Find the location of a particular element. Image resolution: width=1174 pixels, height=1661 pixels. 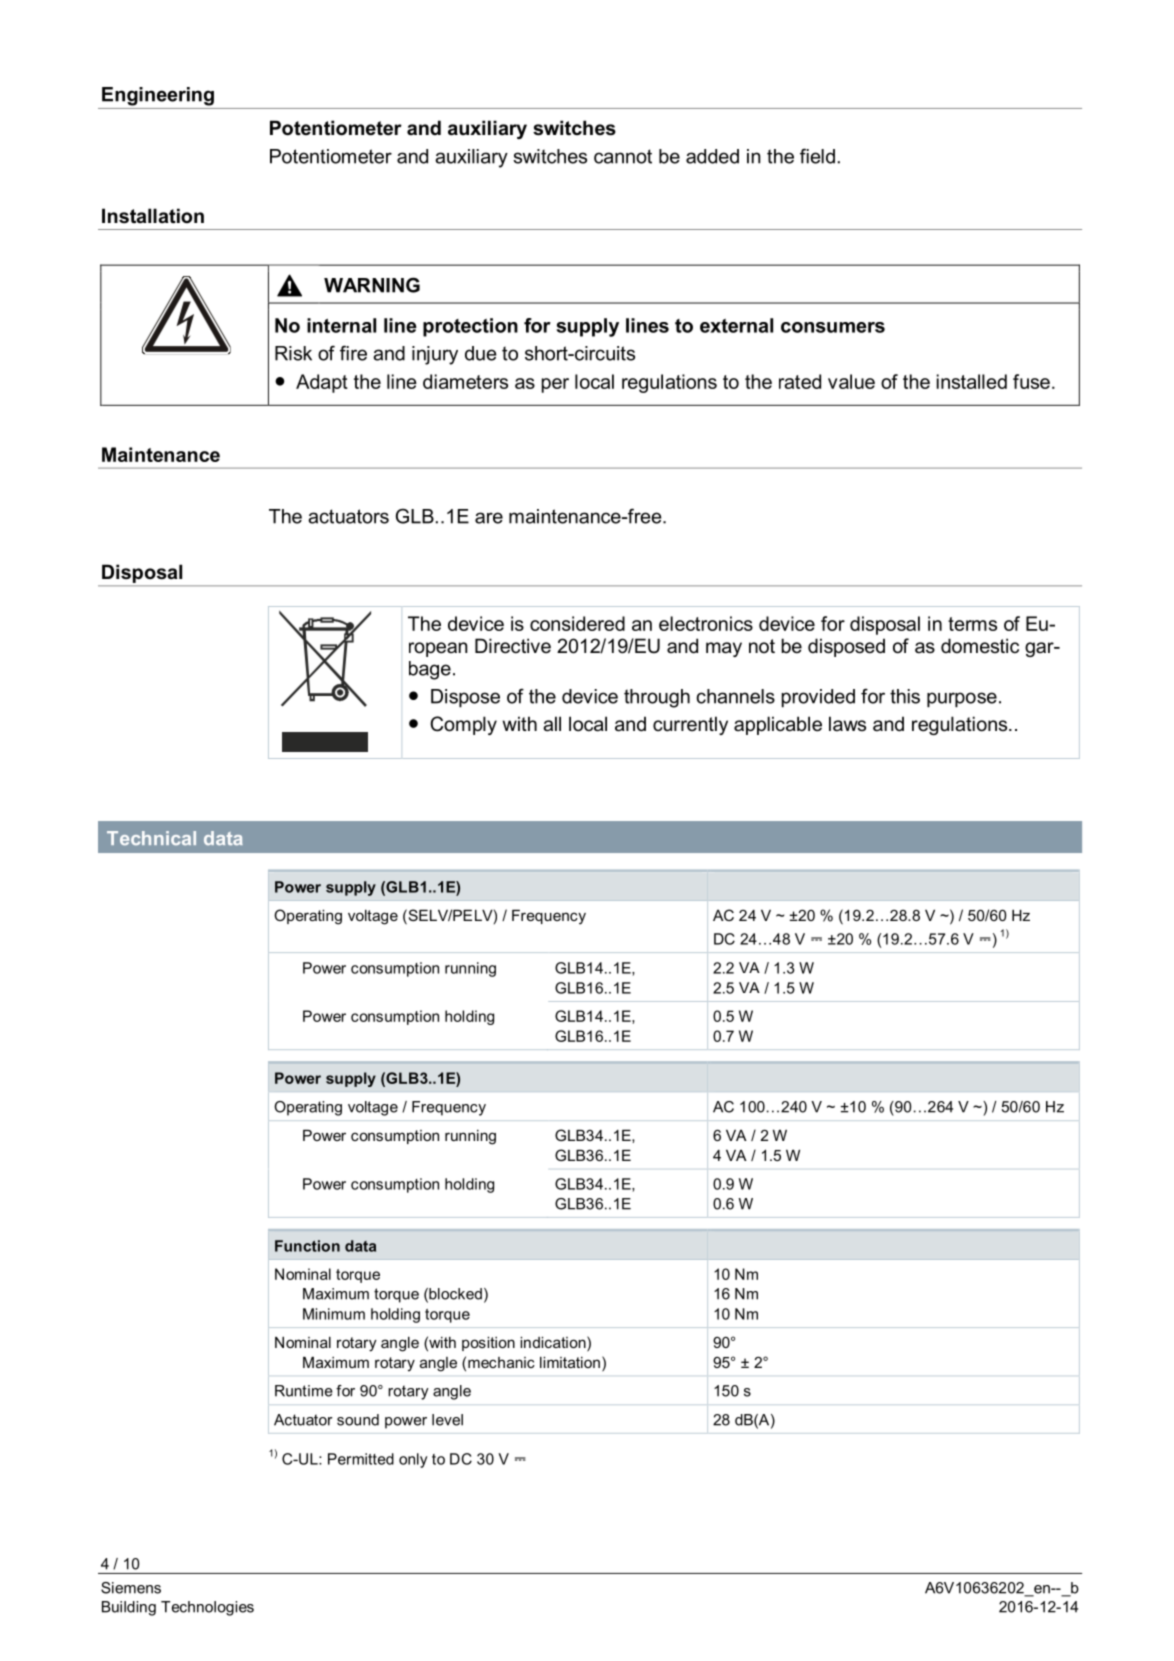

cannot is located at coordinates (623, 156).
